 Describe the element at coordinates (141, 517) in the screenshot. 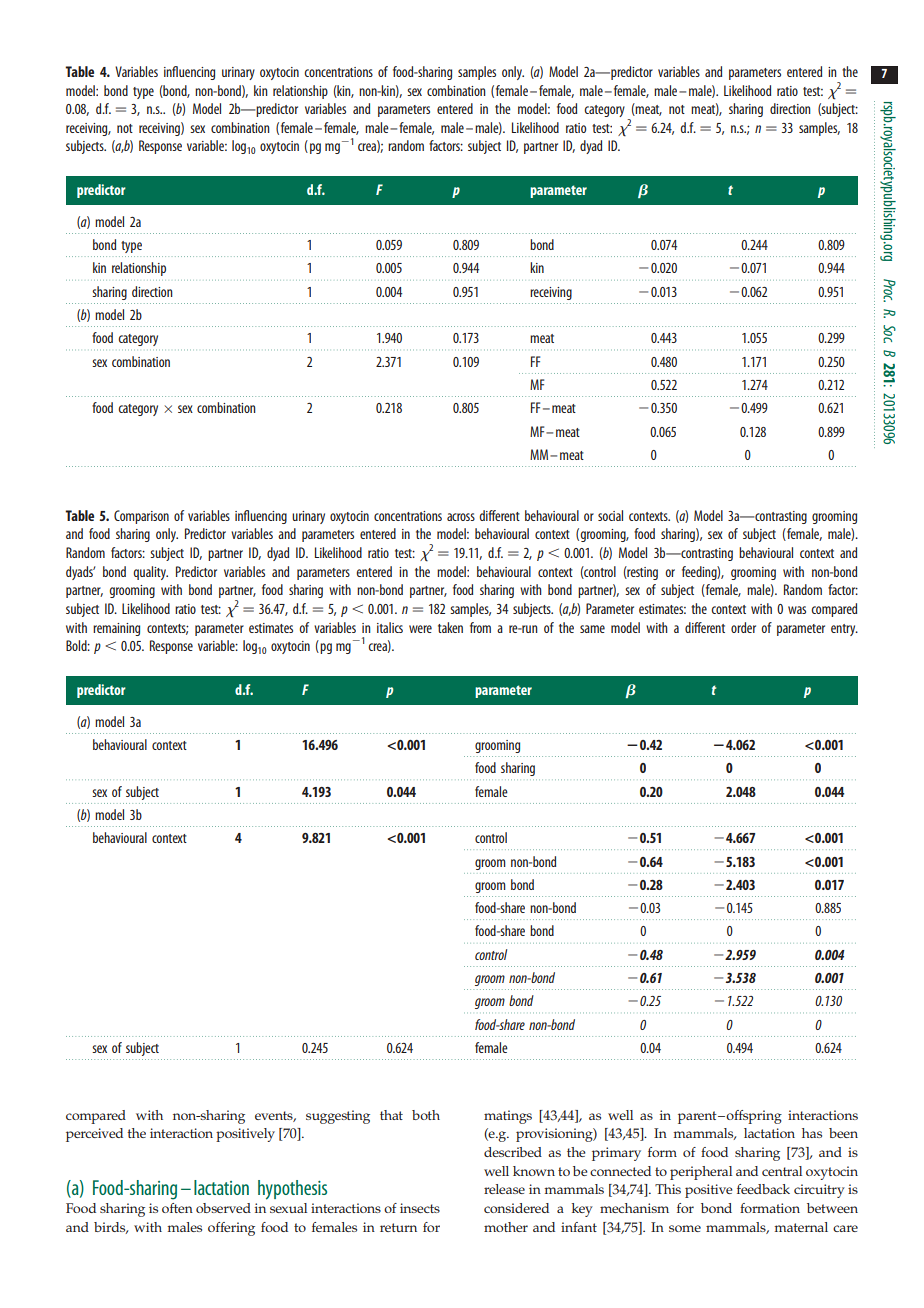

I see `Comparison` at that location.
